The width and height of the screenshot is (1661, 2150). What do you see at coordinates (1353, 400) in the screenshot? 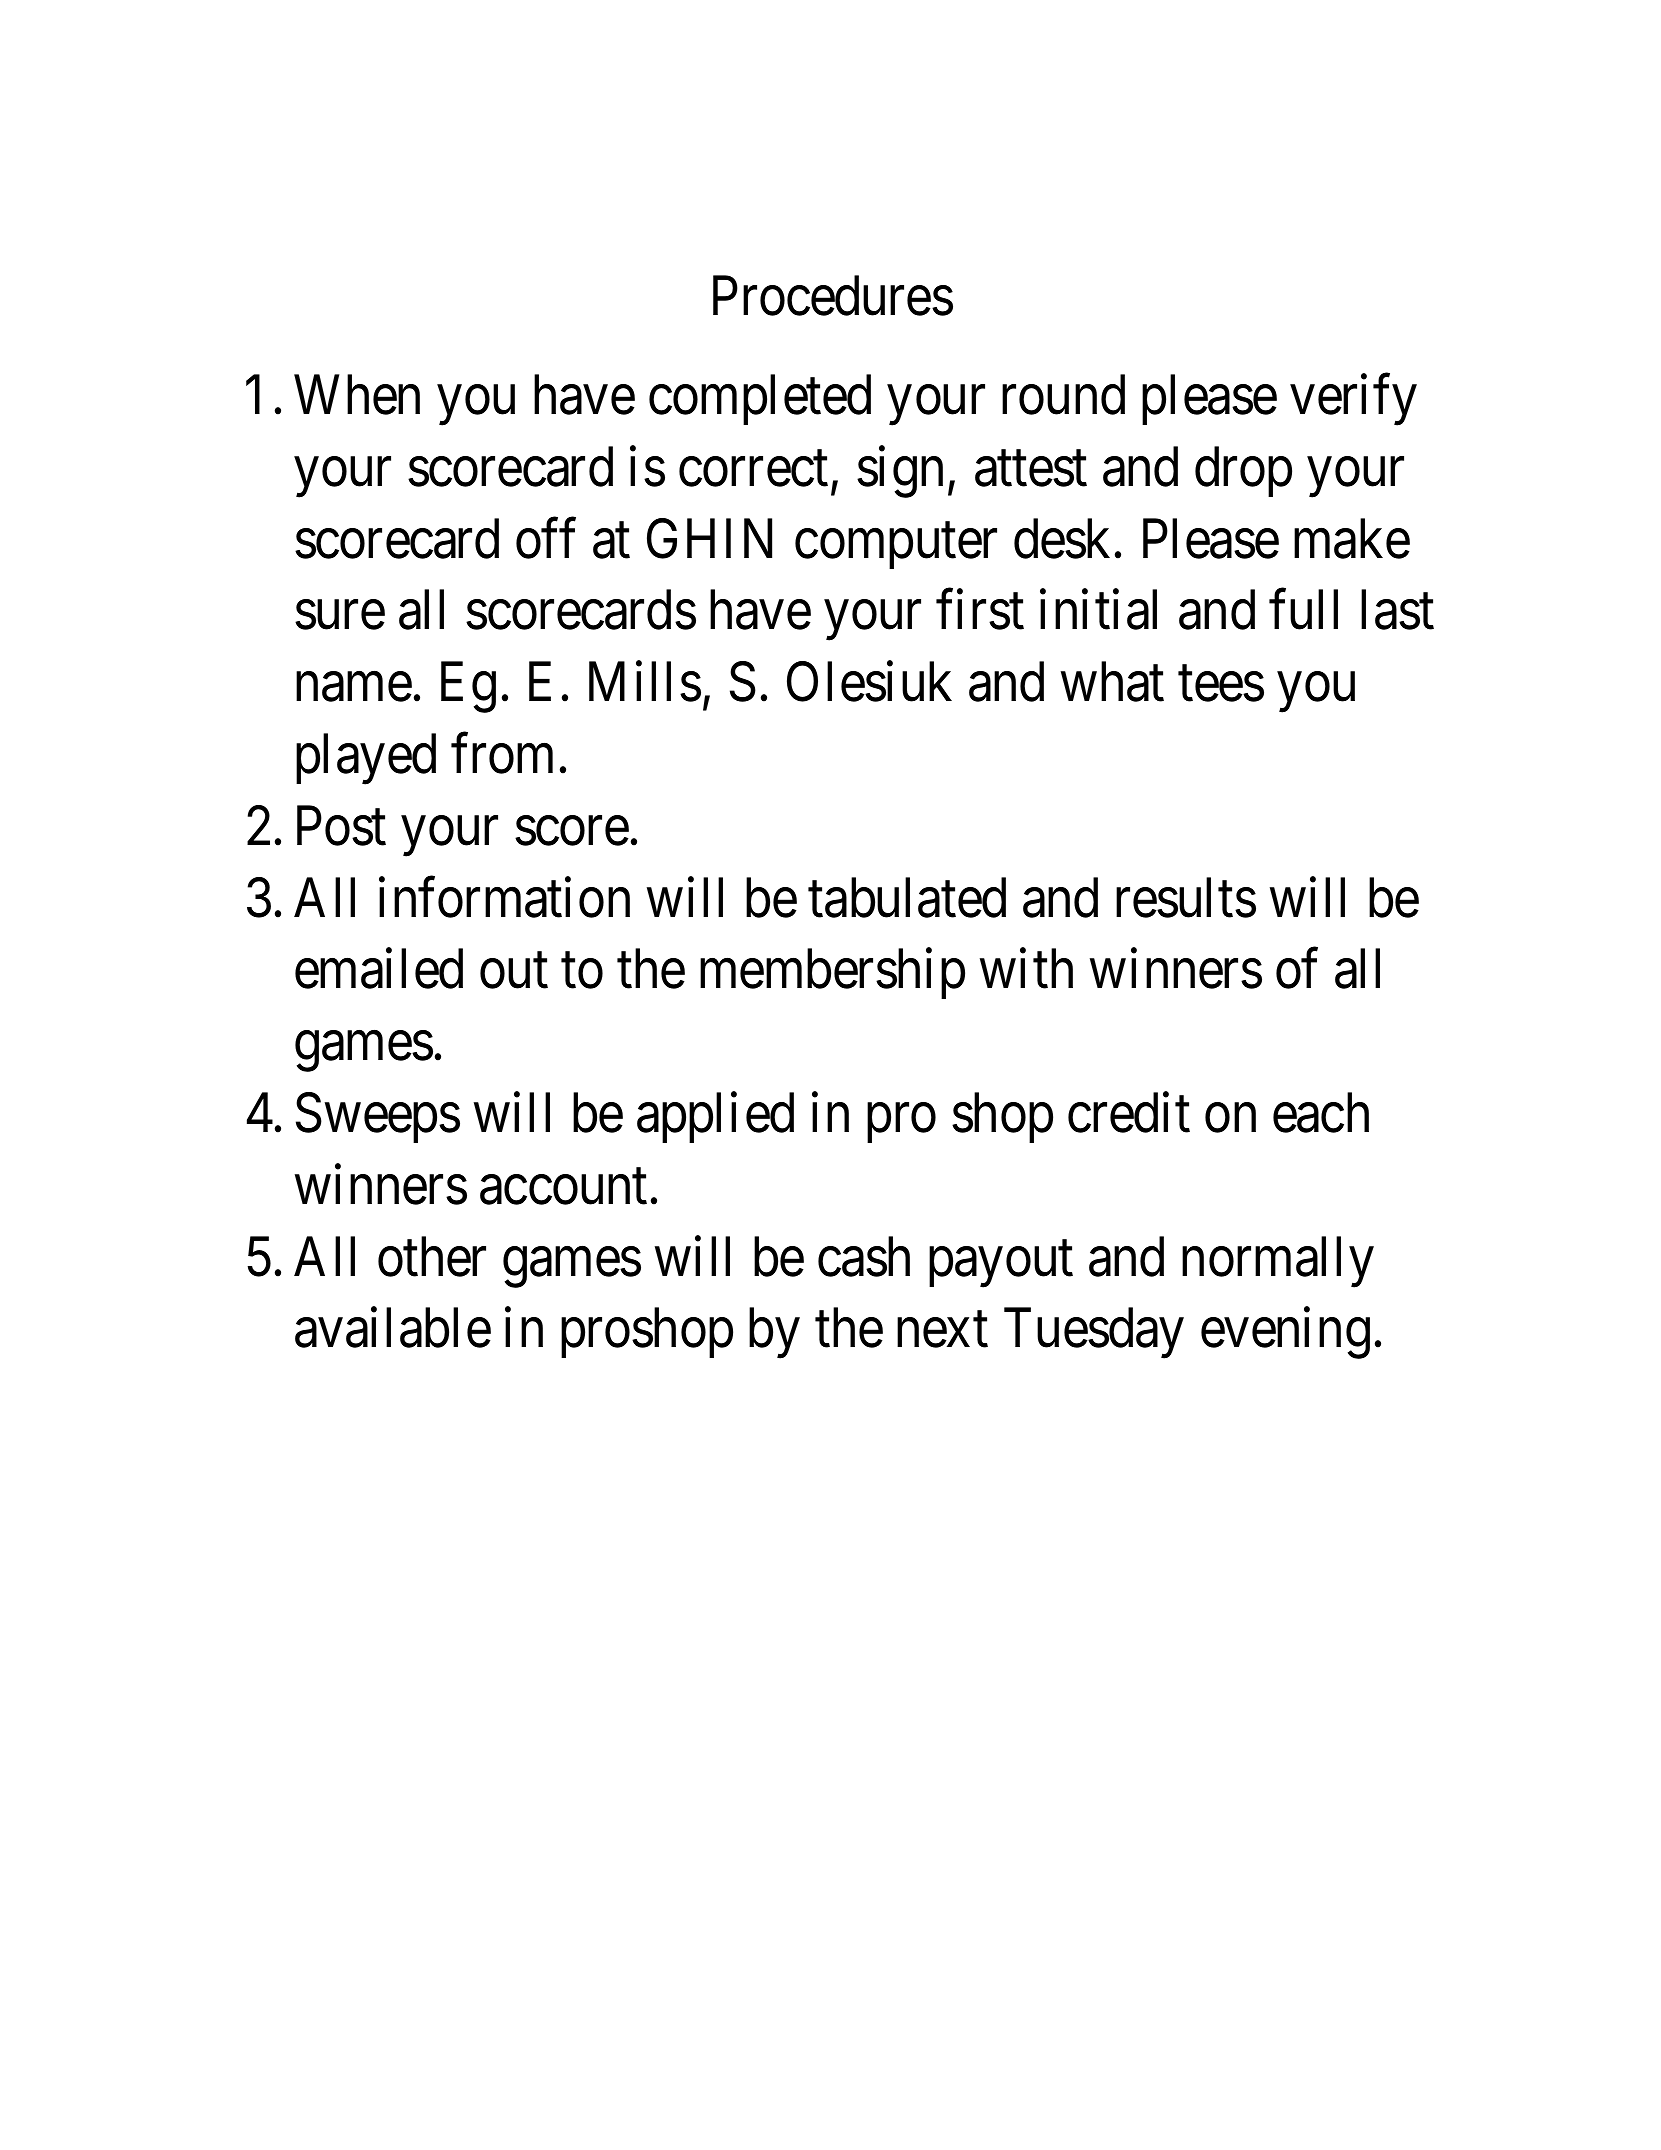
I see `verify` at bounding box center [1353, 400].
